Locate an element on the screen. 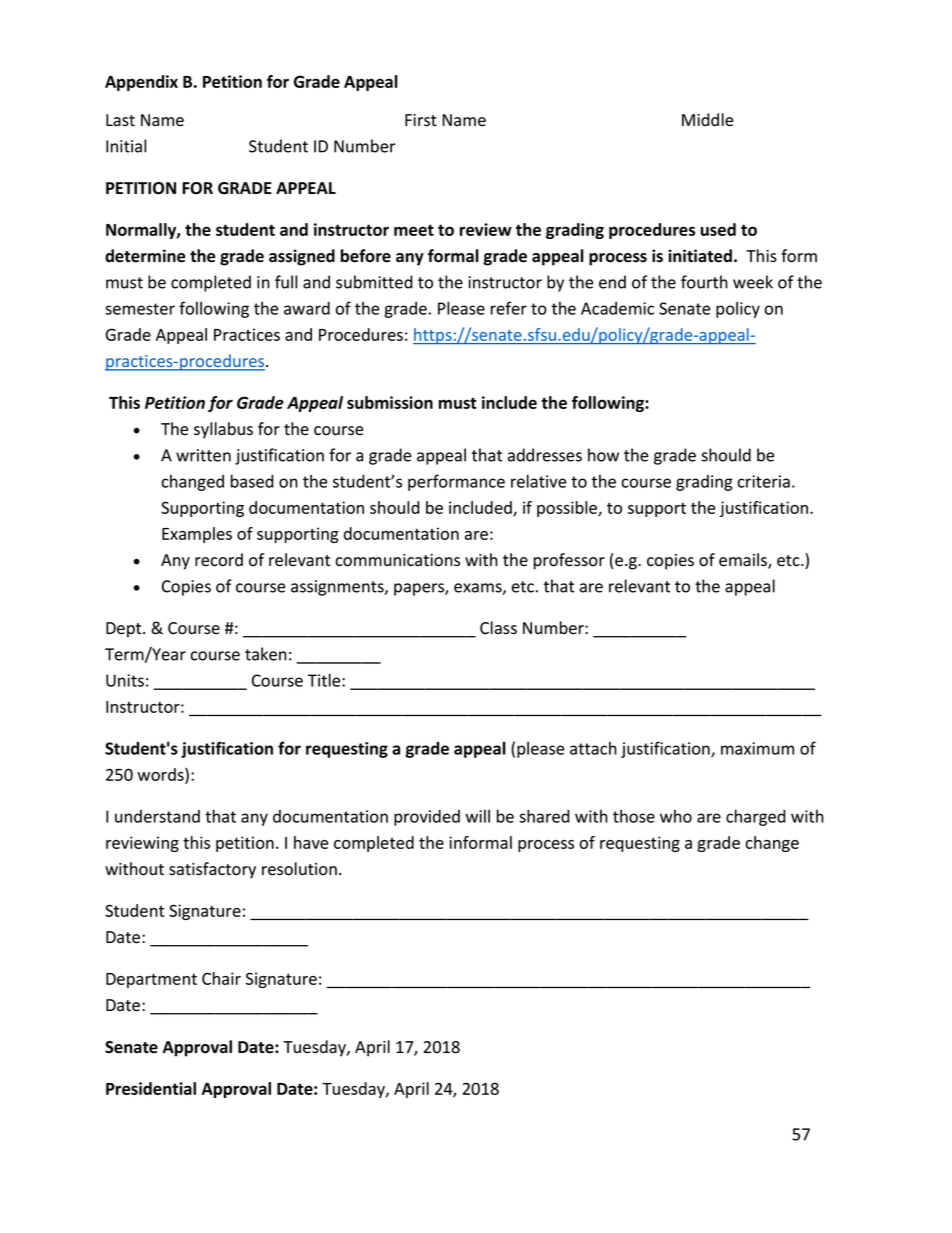 Image resolution: width=952 pixels, height=1233 pixels. professor is located at coordinates (569, 561).
